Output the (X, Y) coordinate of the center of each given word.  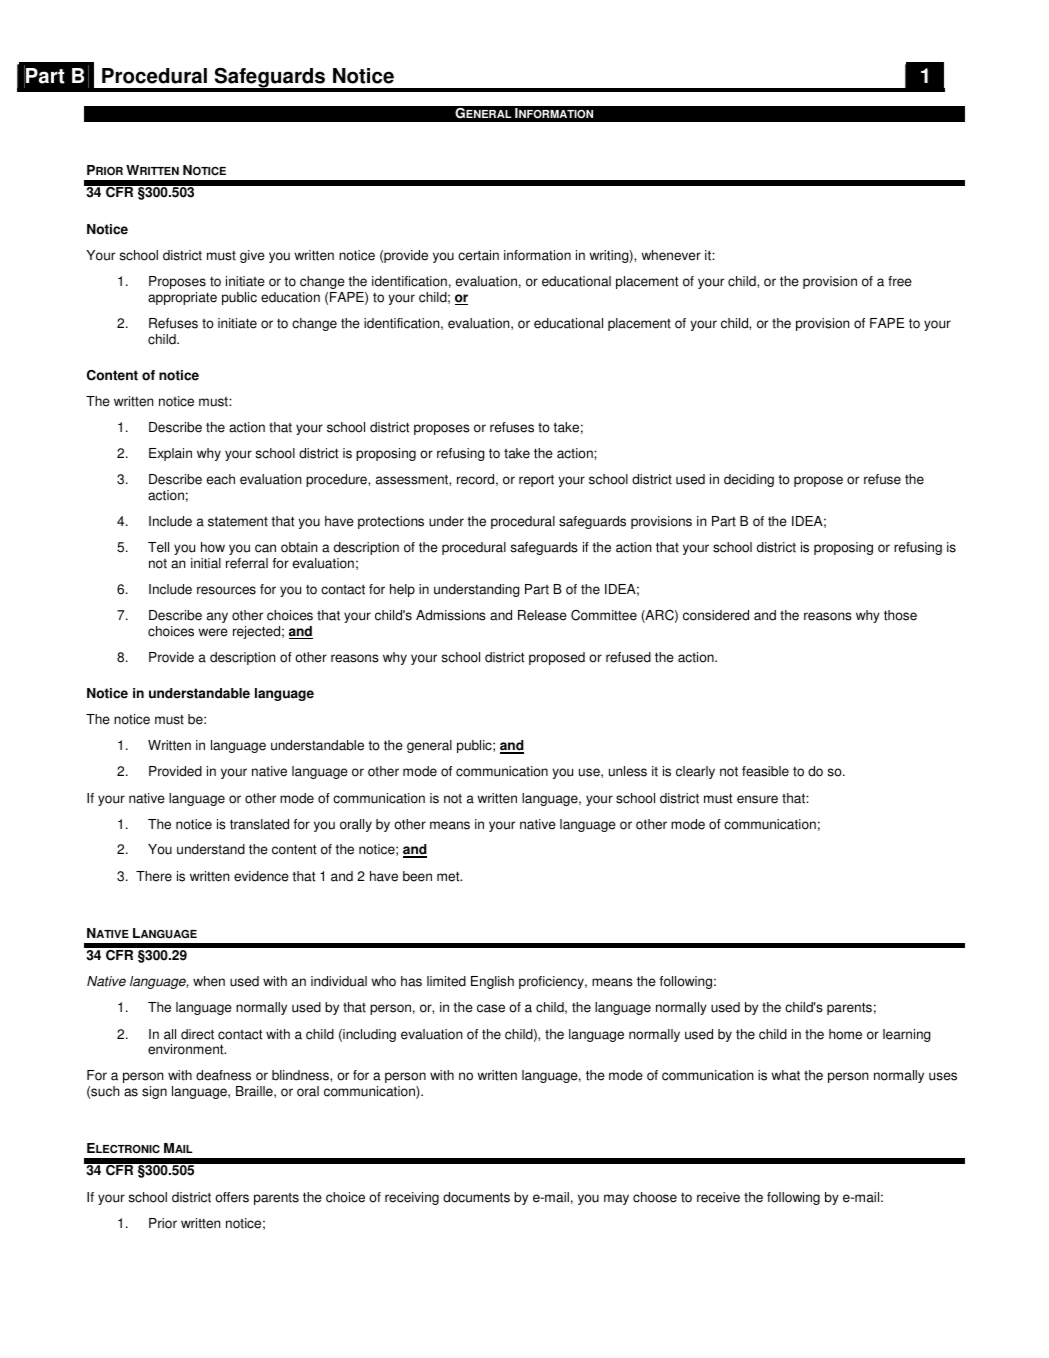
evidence (261, 876)
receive (718, 1197)
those (900, 615)
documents (476, 1197)
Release (542, 615)
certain (478, 255)
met (449, 876)
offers (232, 1197)
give (252, 256)
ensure (757, 799)
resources (226, 590)
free (900, 281)
